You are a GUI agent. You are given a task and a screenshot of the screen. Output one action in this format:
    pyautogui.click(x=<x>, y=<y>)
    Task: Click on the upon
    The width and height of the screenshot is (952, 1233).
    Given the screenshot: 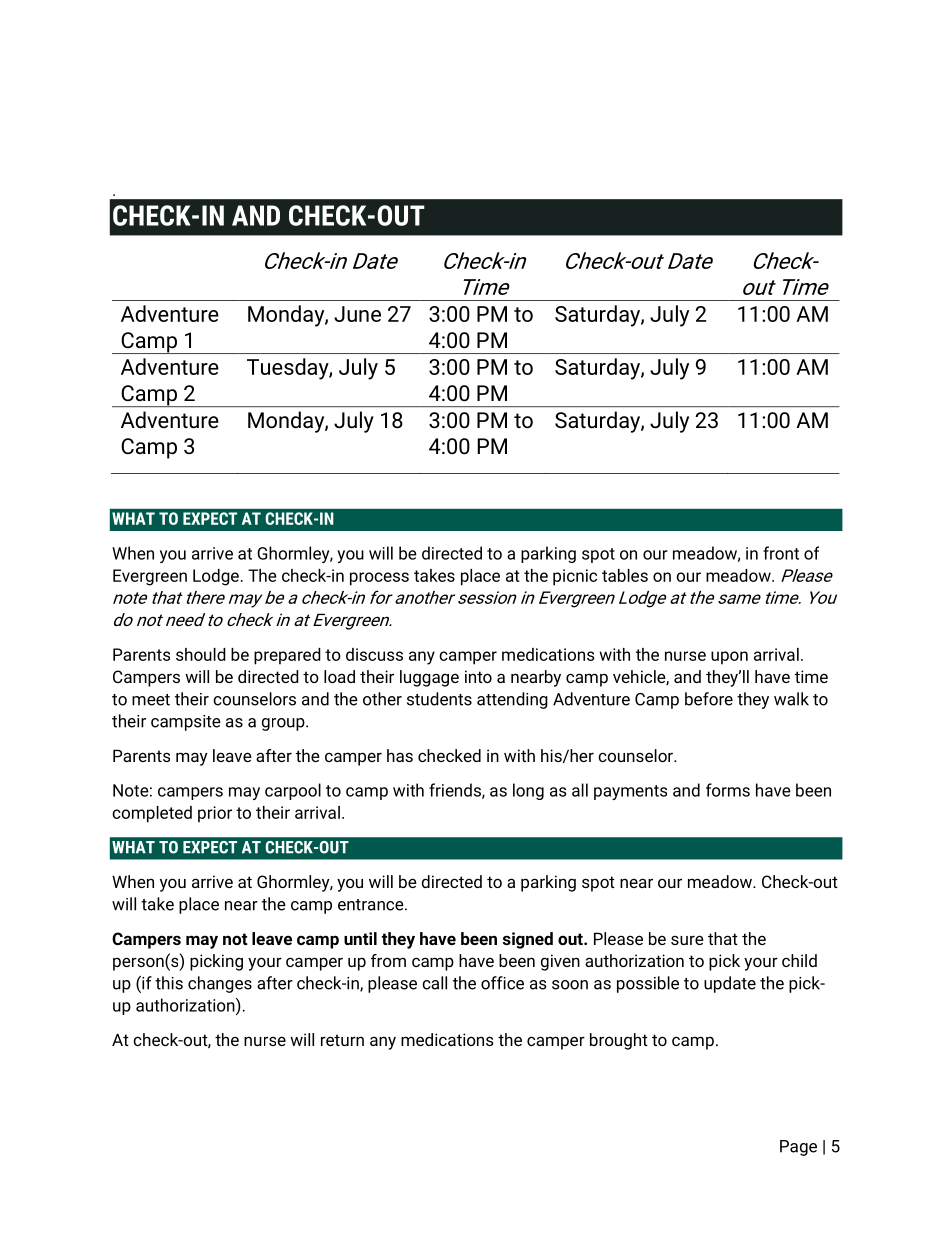 What is the action you would take?
    pyautogui.click(x=729, y=658)
